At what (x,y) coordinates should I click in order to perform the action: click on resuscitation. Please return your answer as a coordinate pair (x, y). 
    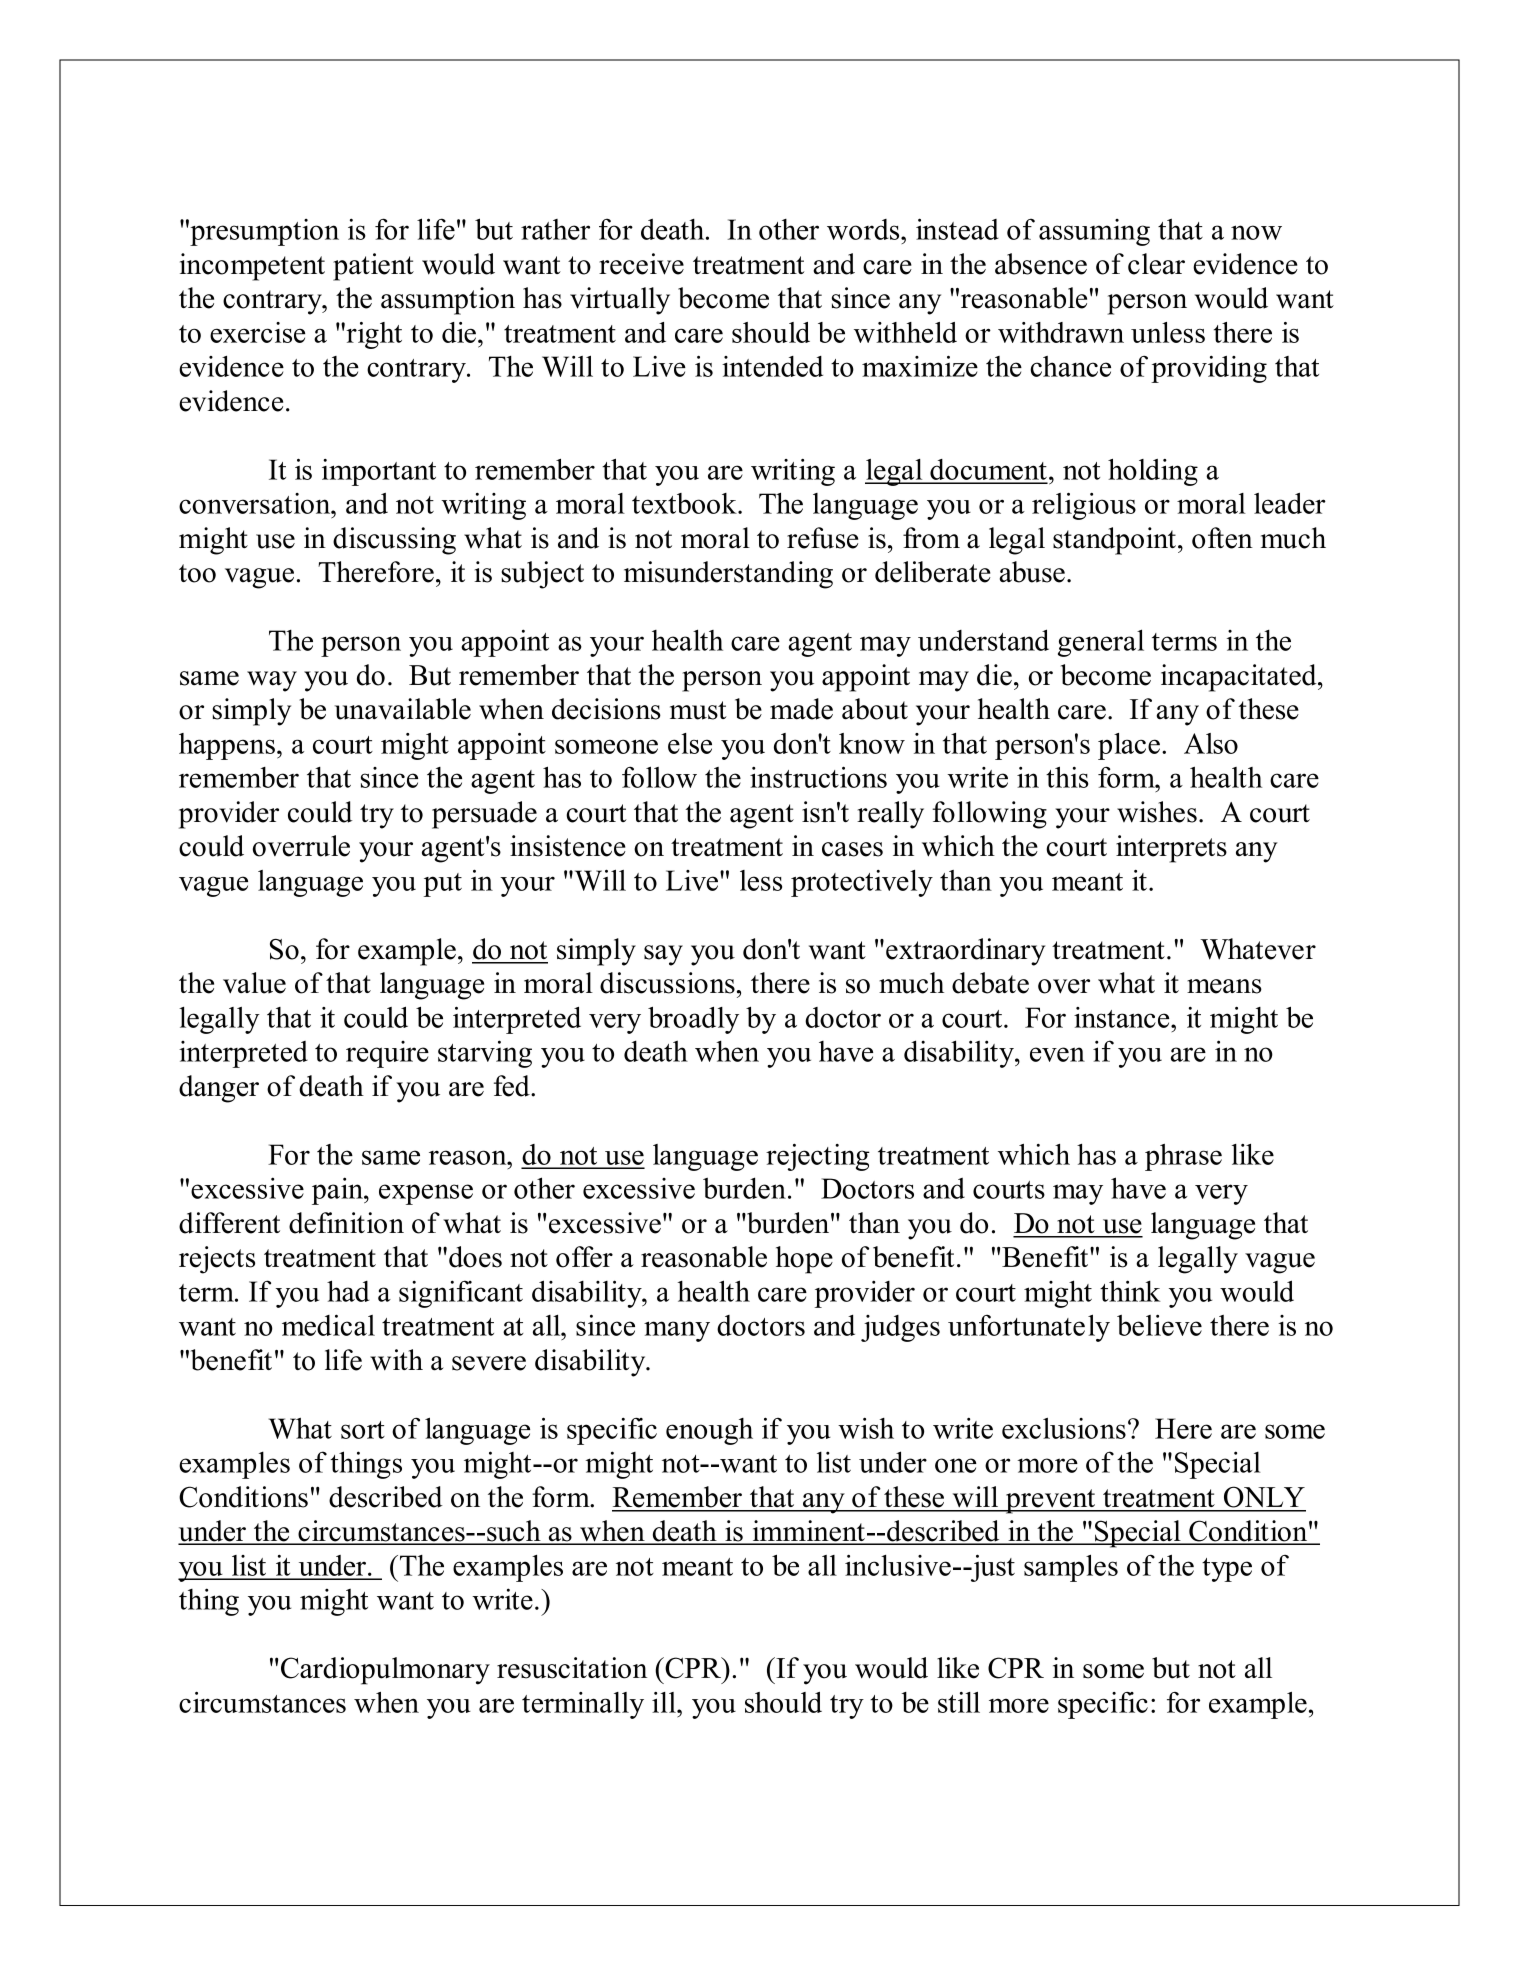
    Looking at the image, I should click on (572, 1668).
